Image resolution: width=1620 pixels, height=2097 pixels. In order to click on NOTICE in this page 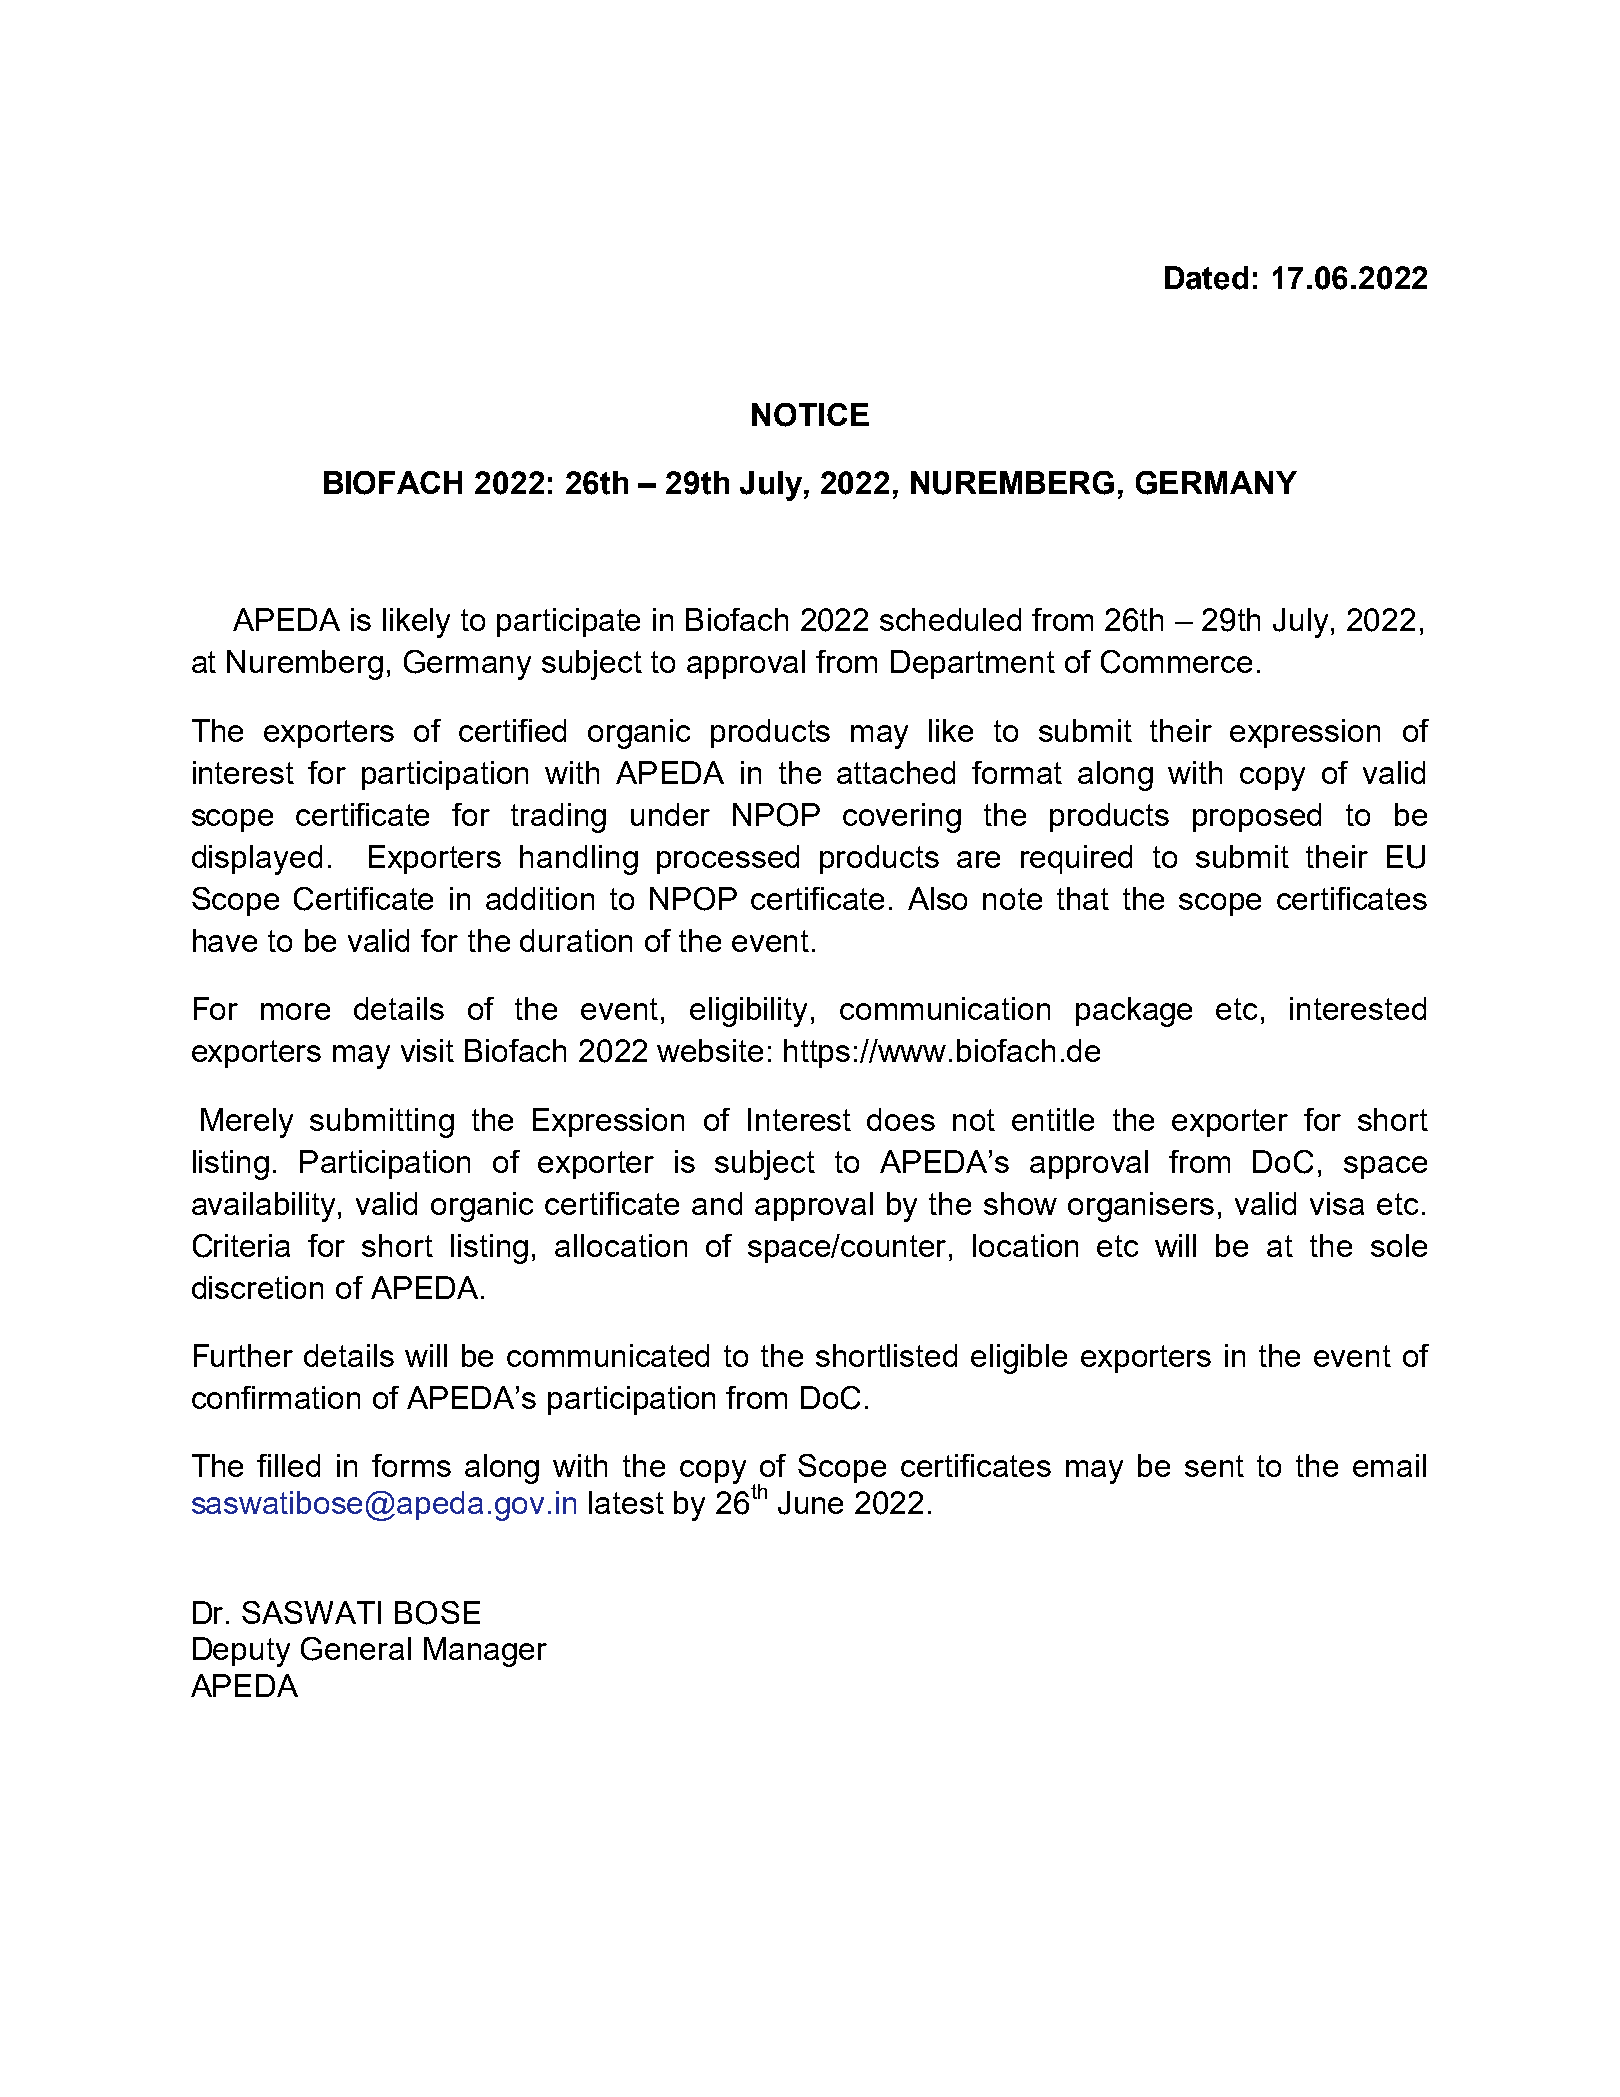, I will do `click(810, 415)`.
